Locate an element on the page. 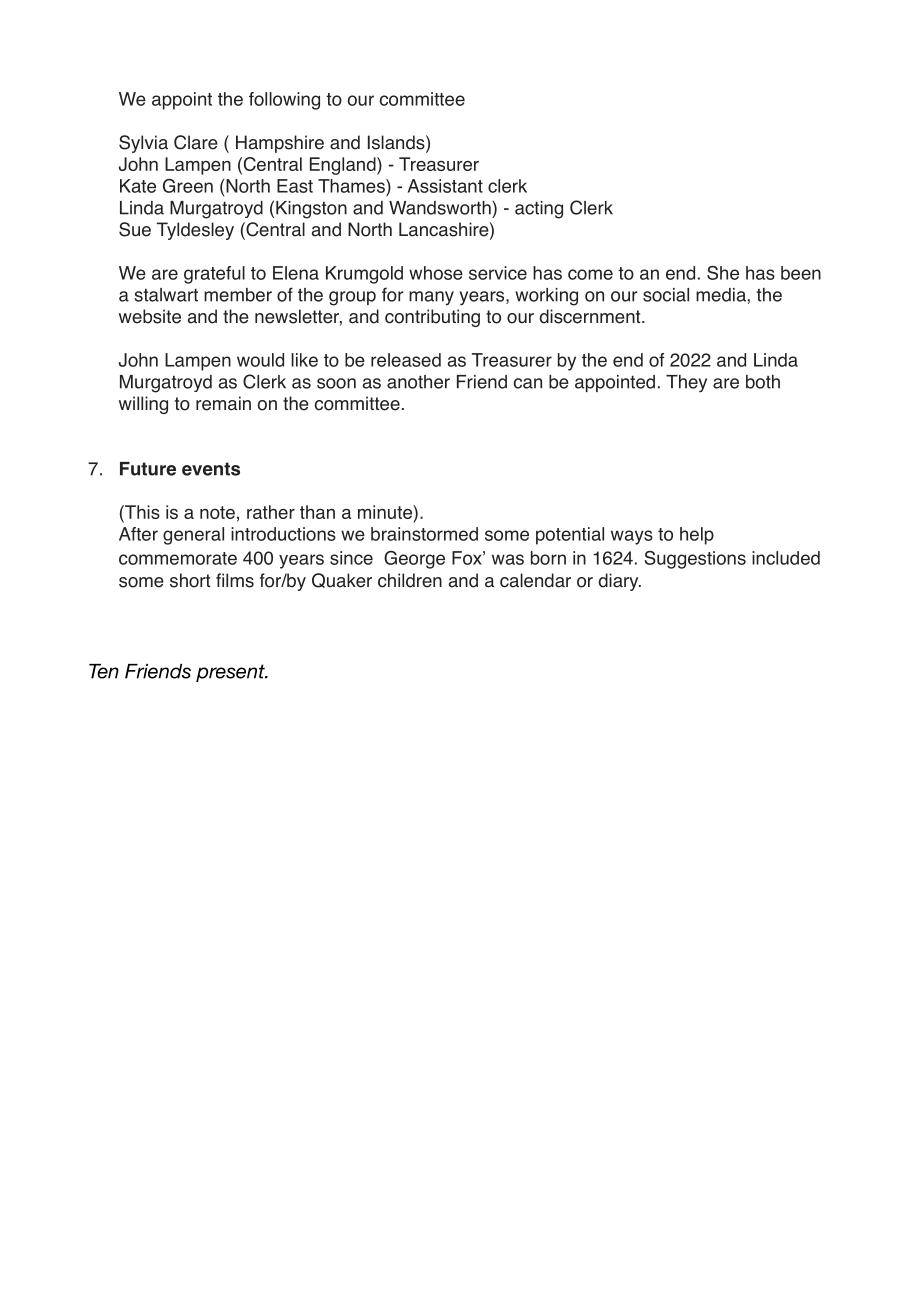  present is located at coordinates (231, 673).
